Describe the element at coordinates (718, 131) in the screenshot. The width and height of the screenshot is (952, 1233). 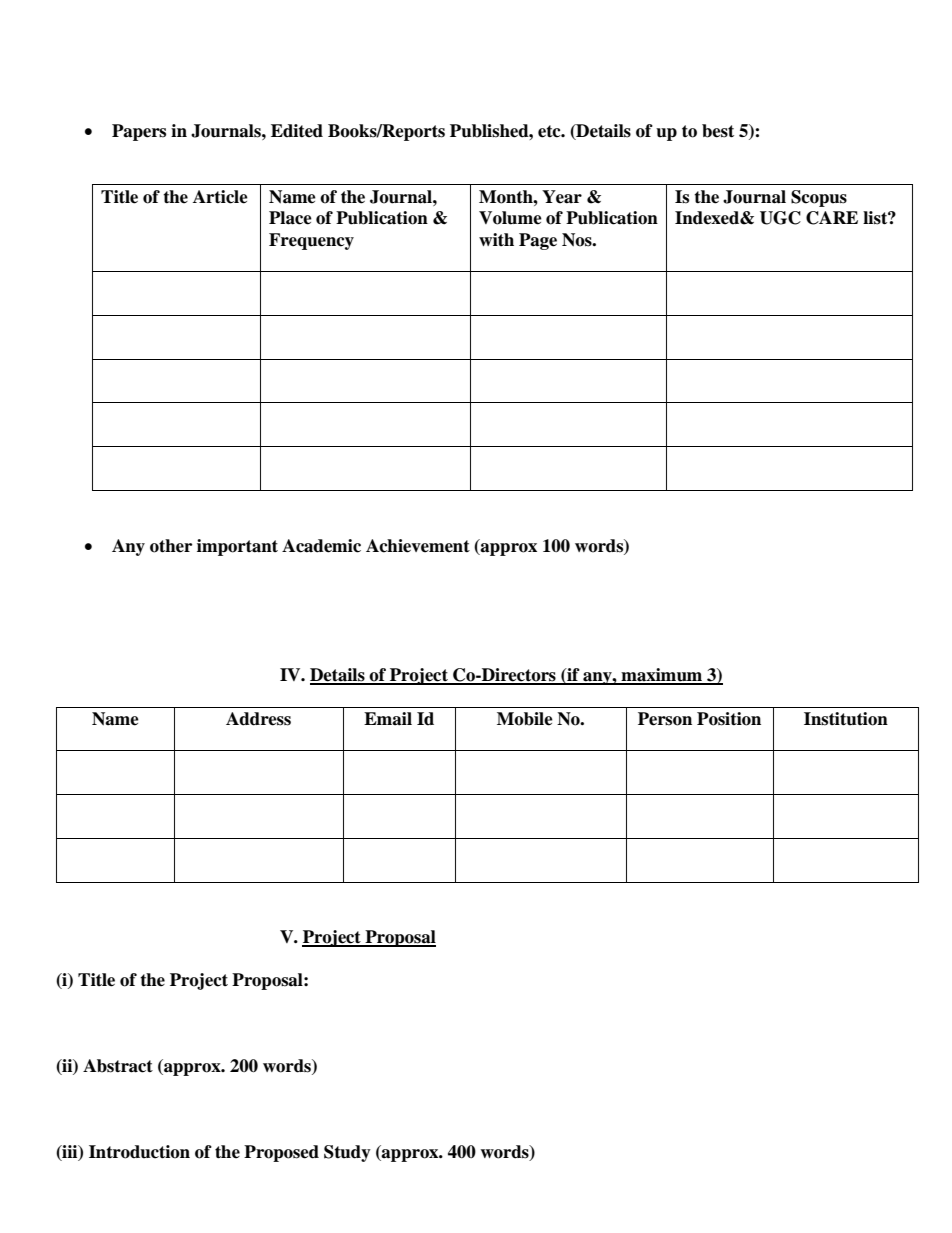
I see `best` at that location.
